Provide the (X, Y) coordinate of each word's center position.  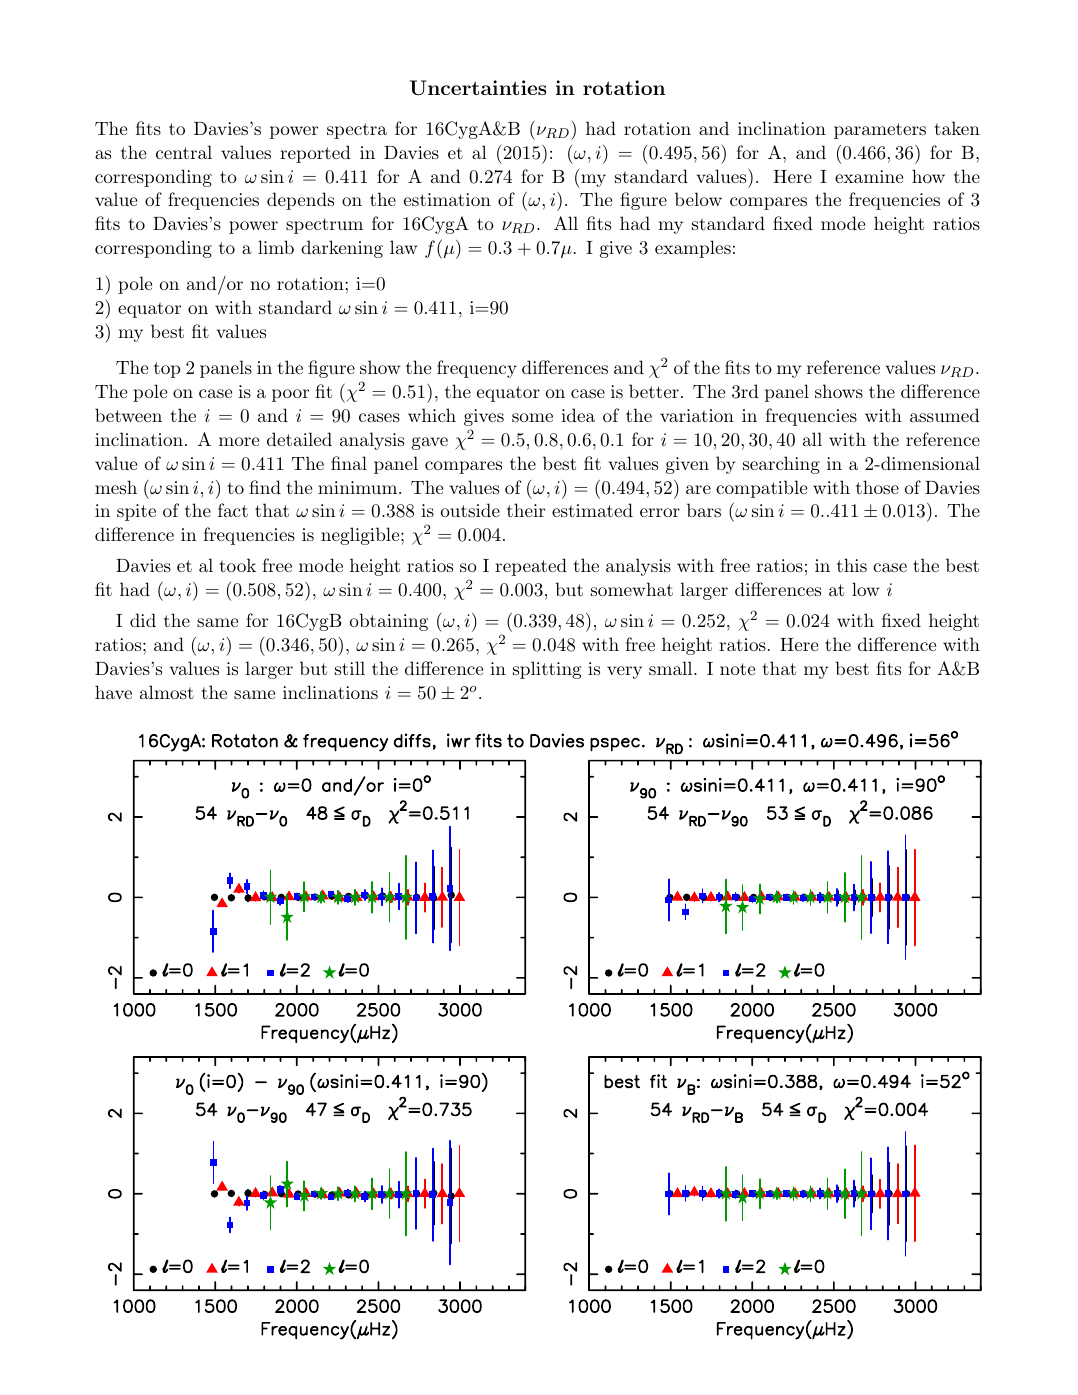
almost (167, 692)
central (184, 152)
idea (578, 415)
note (737, 669)
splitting (547, 670)
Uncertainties (478, 88)
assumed (945, 415)
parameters (880, 131)
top (167, 370)
